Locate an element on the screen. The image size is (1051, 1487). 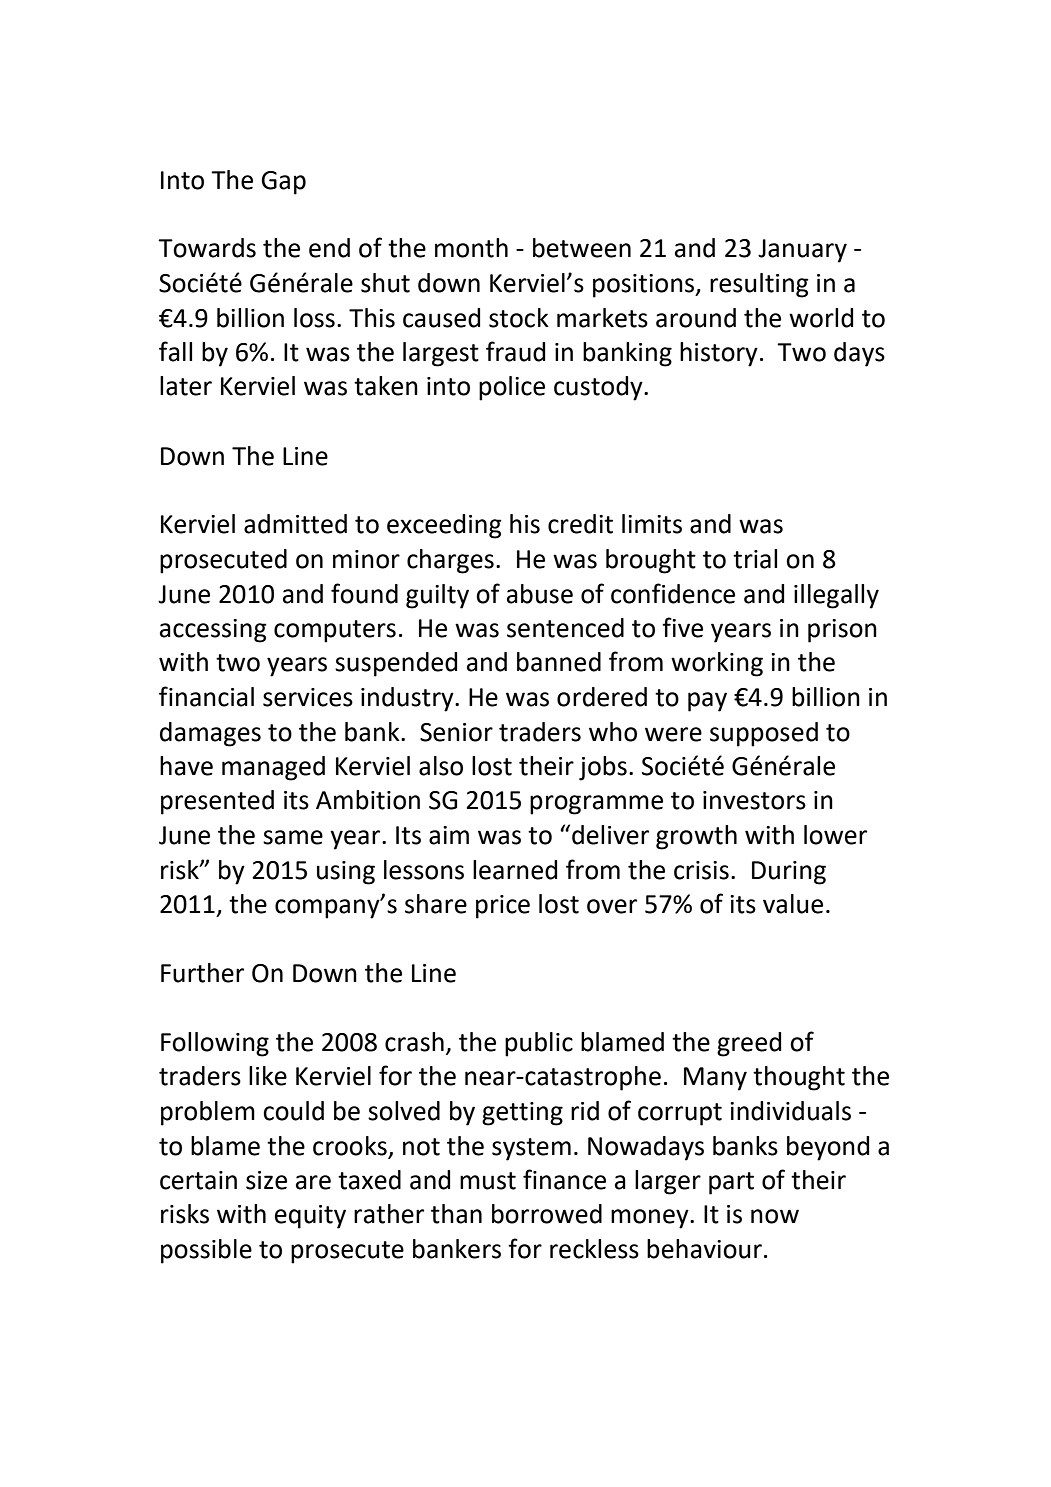
learned is located at coordinates (515, 870).
